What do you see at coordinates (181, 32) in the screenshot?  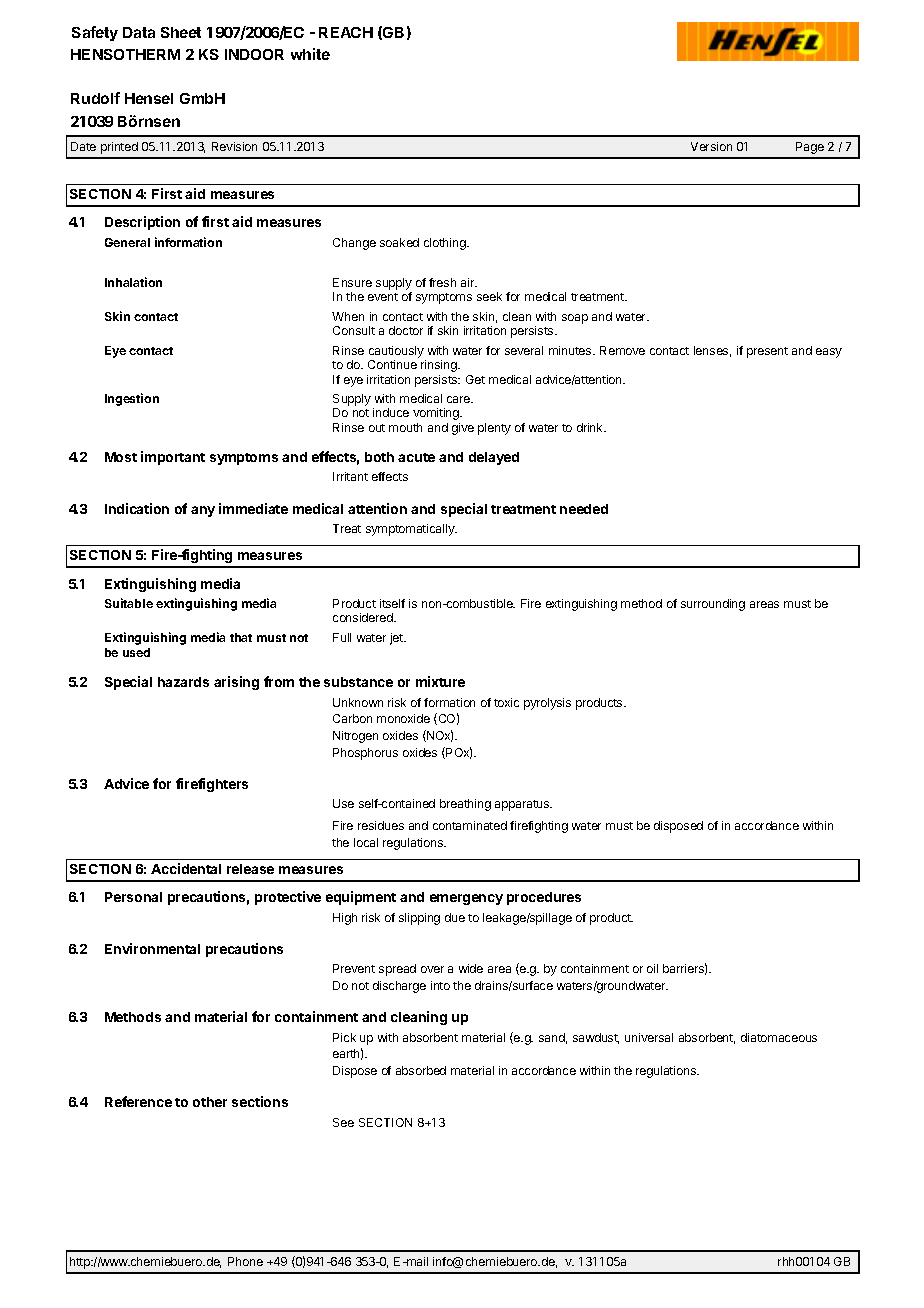 I see `Sheet` at bounding box center [181, 32].
